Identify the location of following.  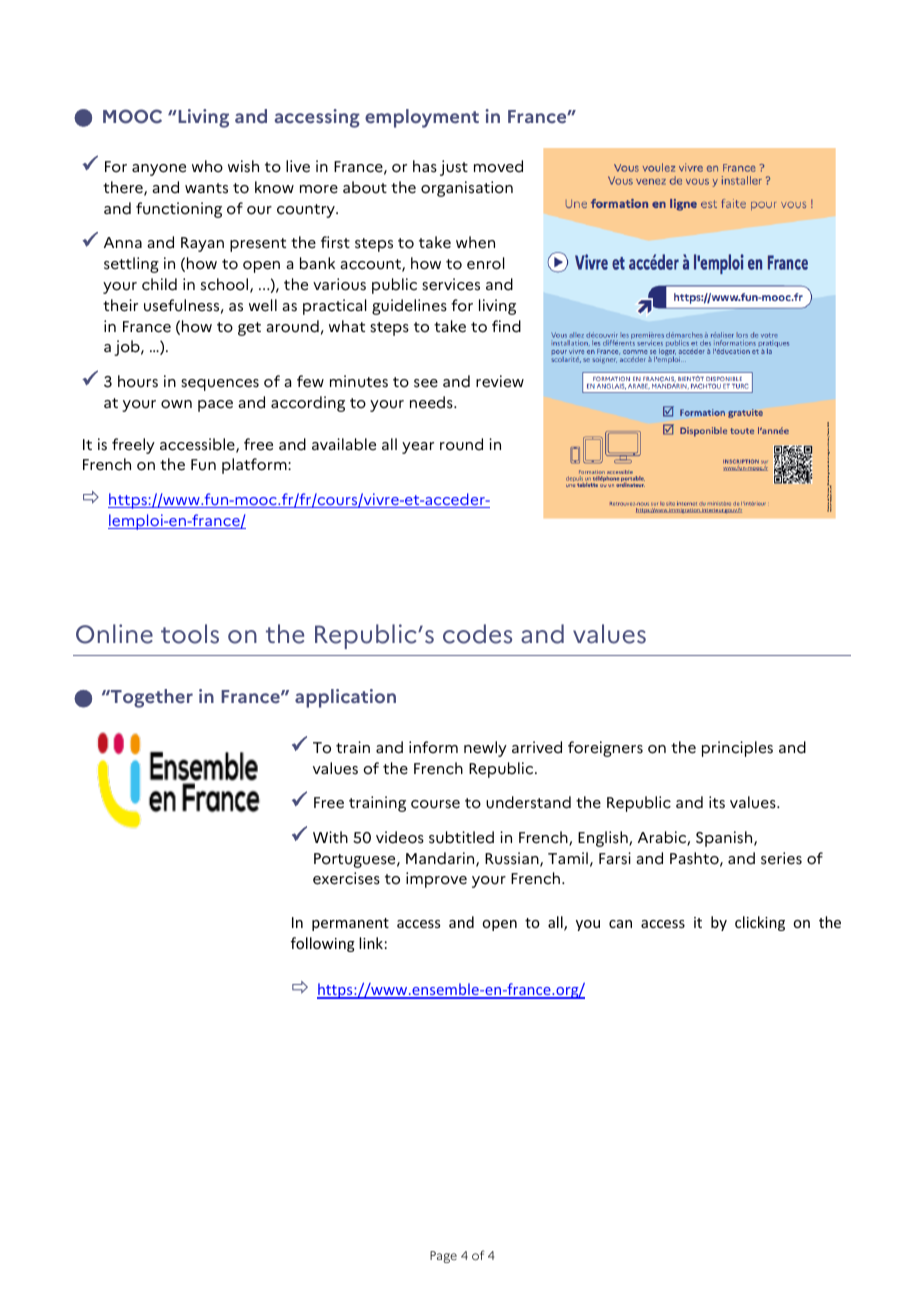
(323, 944).
